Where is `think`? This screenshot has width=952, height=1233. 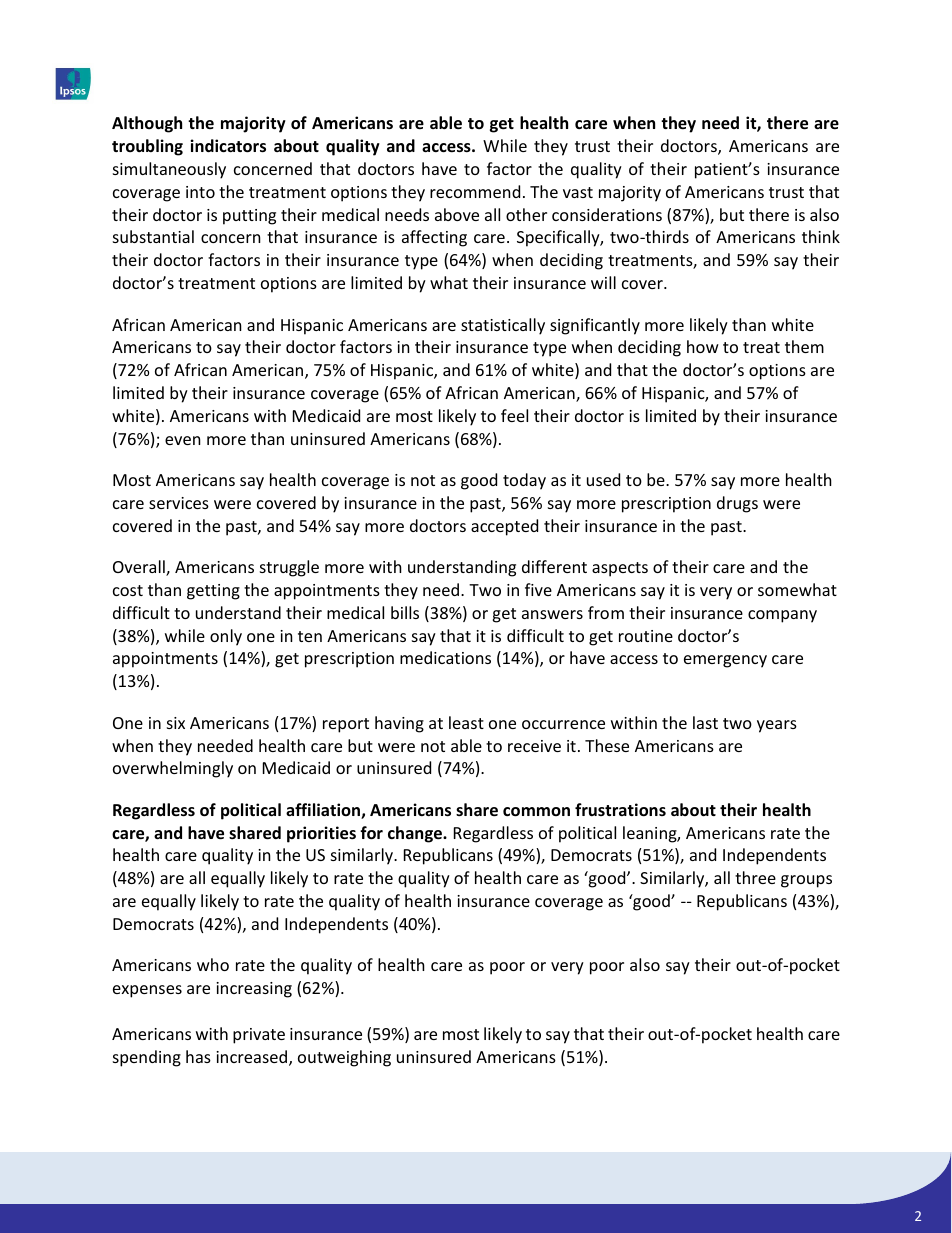 think is located at coordinates (821, 236).
